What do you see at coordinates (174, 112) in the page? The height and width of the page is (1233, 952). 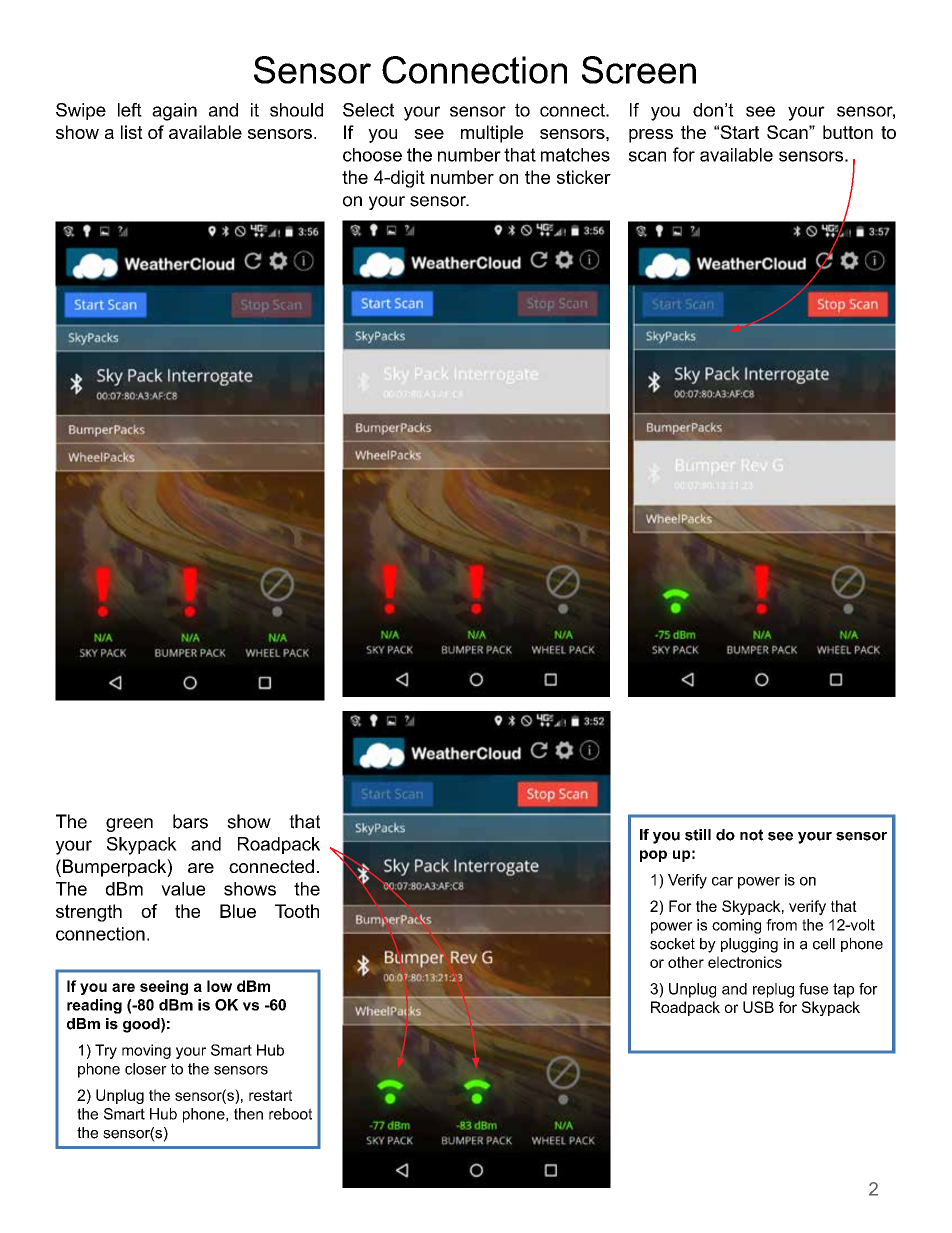 I see `again` at bounding box center [174, 112].
